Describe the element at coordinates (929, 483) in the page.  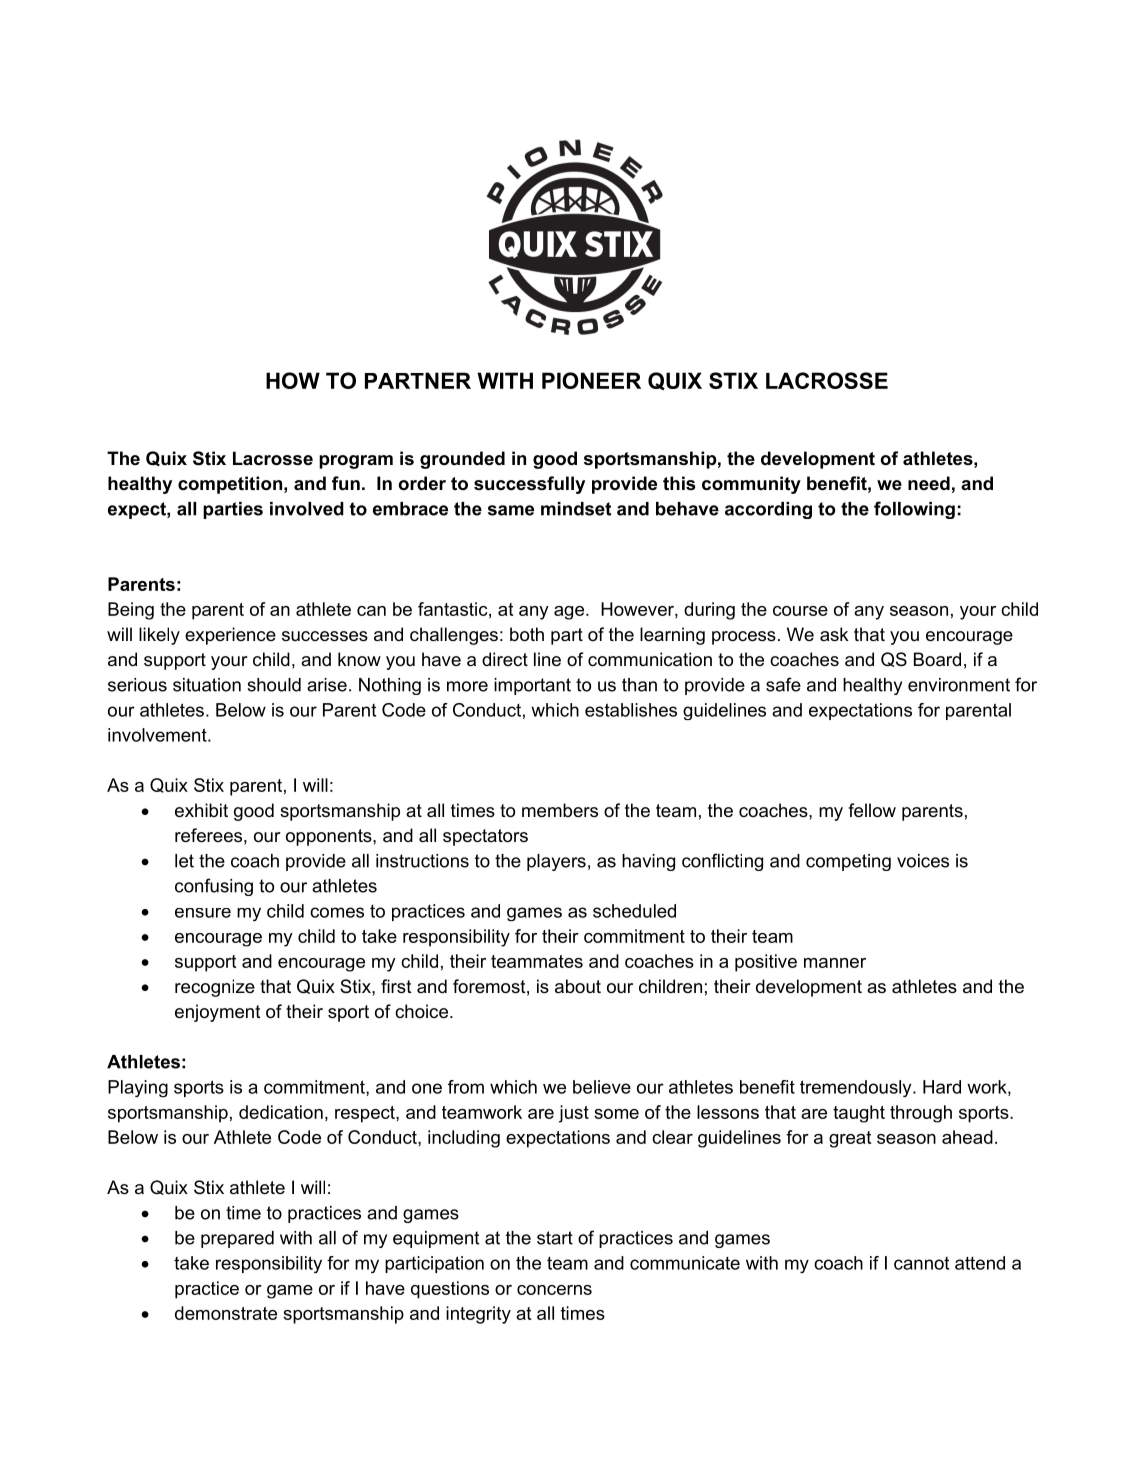
I see `need` at that location.
